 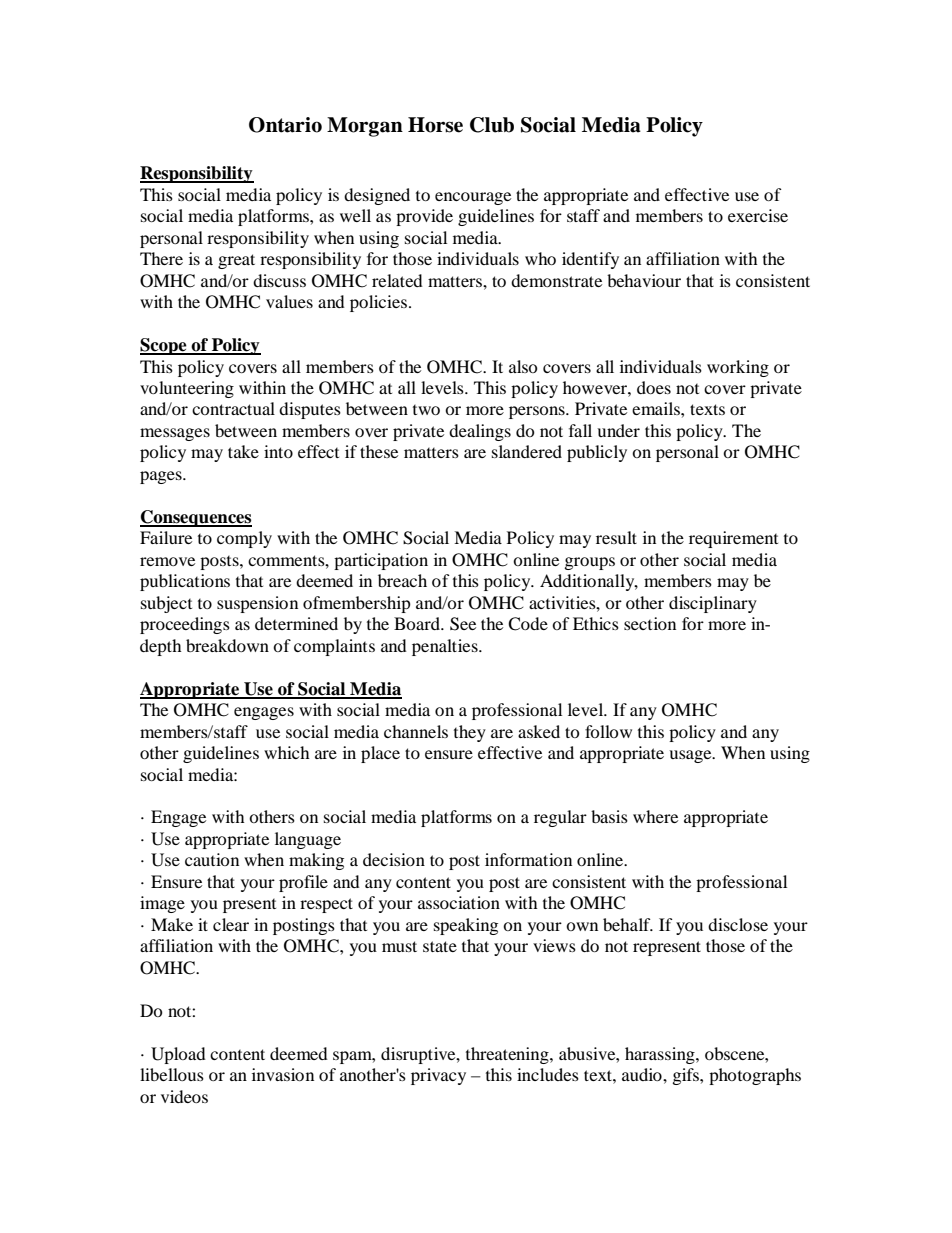 I want to click on caution, so click(x=212, y=859).
